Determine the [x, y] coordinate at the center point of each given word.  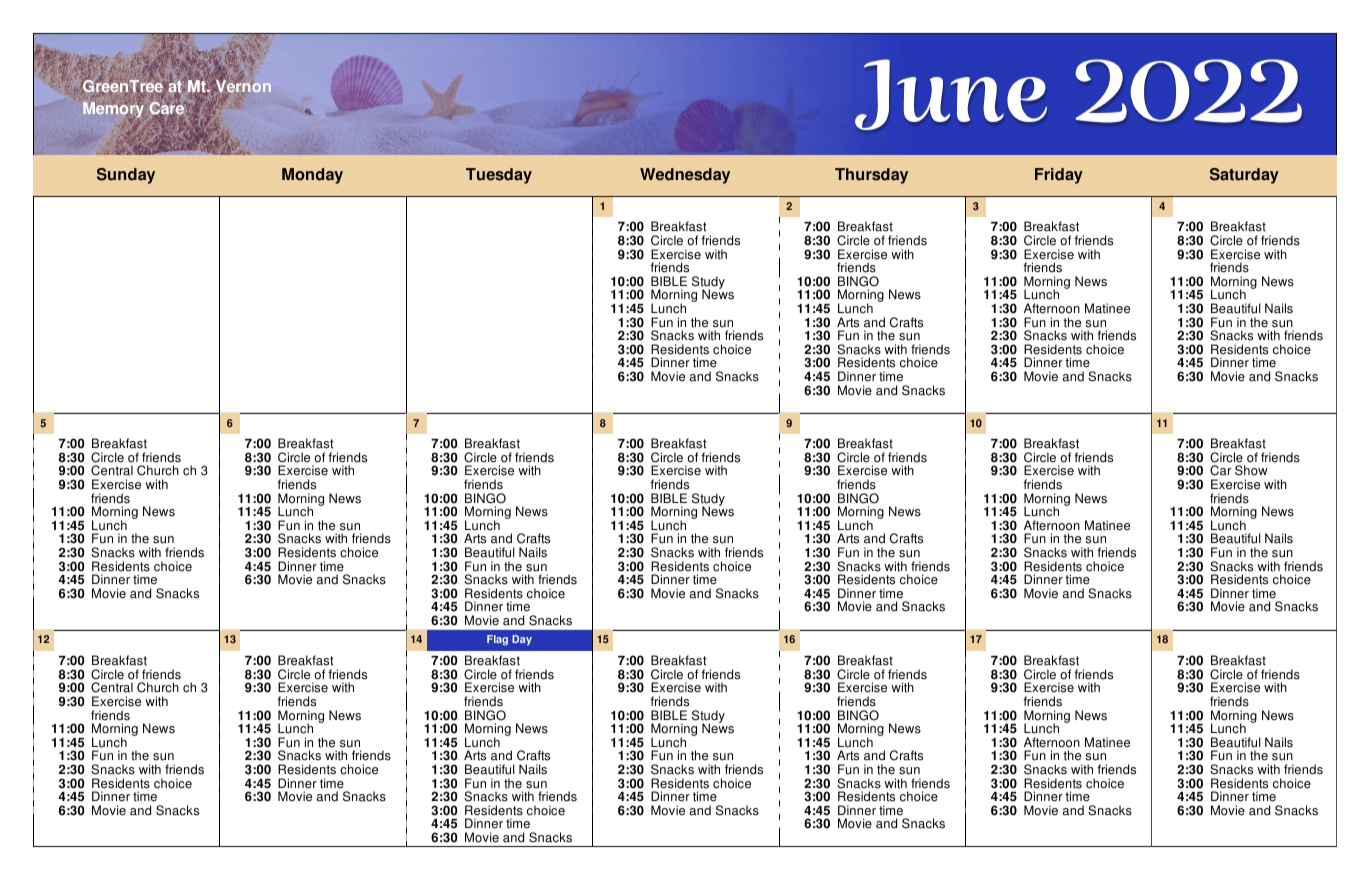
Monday [312, 176]
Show [1251, 470]
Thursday [871, 176]
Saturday [1244, 176]
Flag [497, 640]
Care [166, 108]
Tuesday [499, 176]
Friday [1059, 176]
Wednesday [685, 176]
